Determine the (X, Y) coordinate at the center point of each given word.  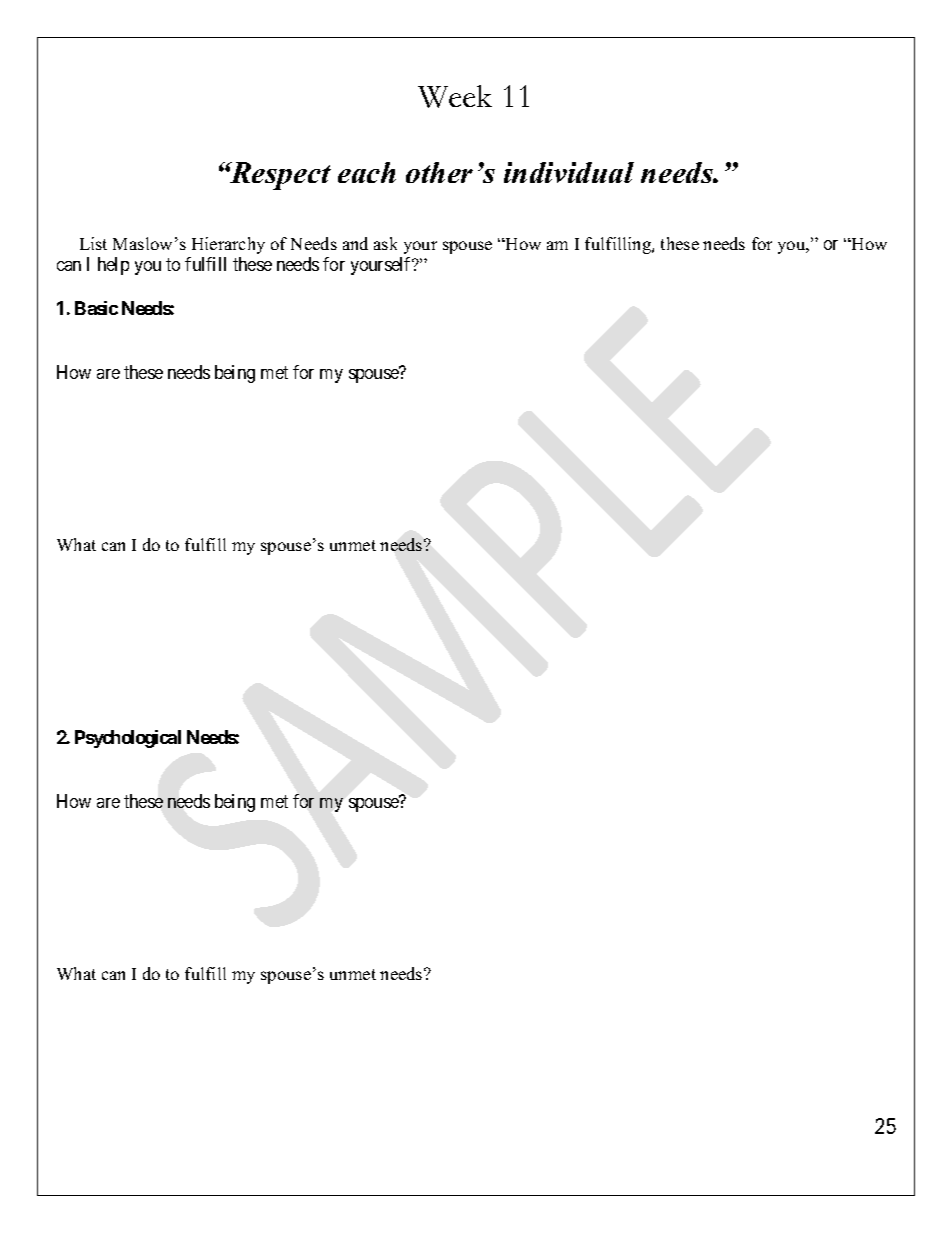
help (113, 266)
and (355, 243)
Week (455, 96)
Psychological (128, 739)
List (93, 243)
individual (569, 172)
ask (385, 243)
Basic (96, 308)
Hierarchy (228, 245)
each (367, 172)
